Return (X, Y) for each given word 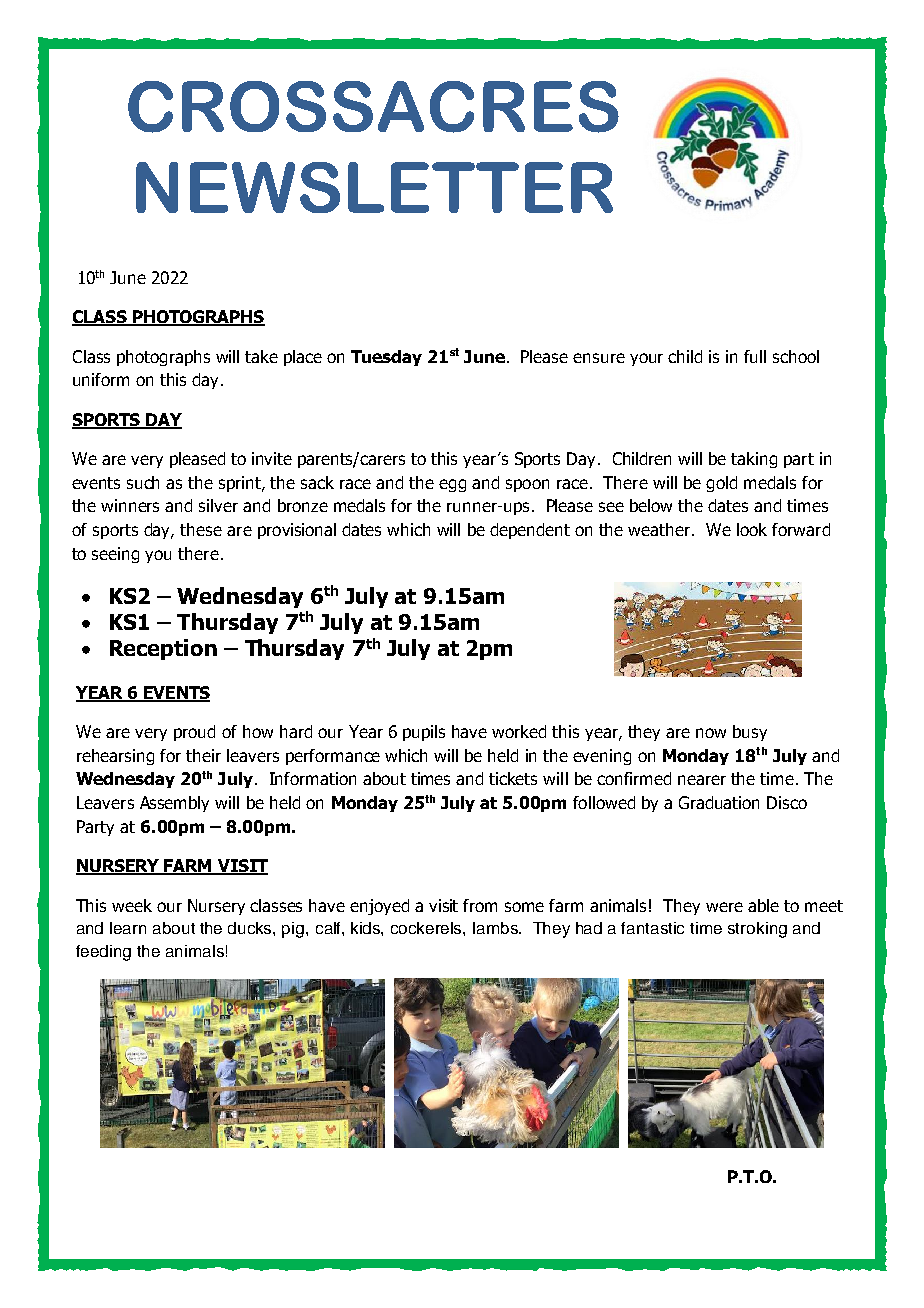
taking (754, 460)
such (143, 482)
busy (750, 733)
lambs (496, 928)
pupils (424, 733)
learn (128, 928)
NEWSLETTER (374, 187)
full (755, 356)
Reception (163, 649)
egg (452, 485)
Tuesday (386, 358)
